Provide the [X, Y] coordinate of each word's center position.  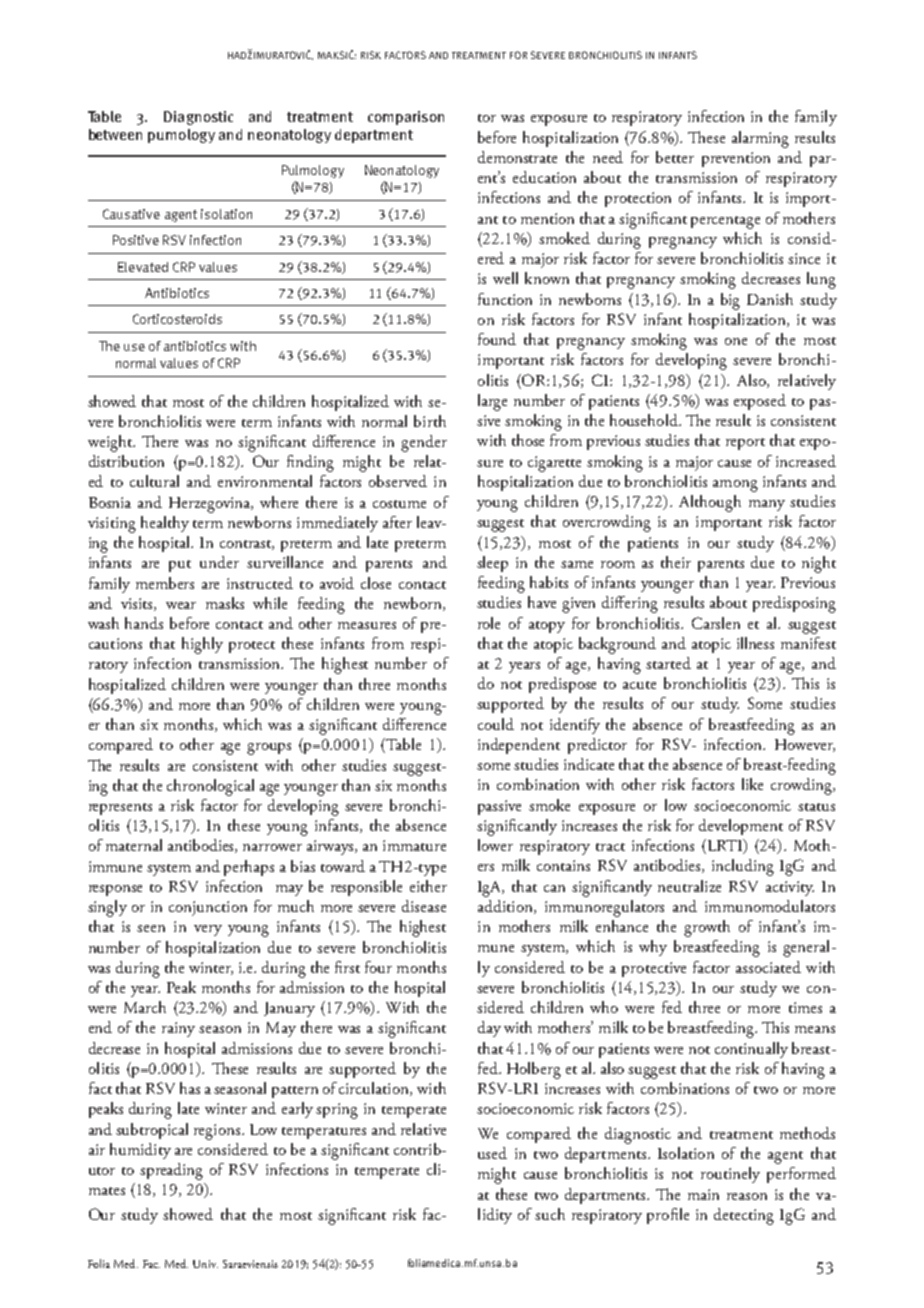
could [496, 724]
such [550, 1214]
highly [202, 645]
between [115, 134]
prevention [736, 159]
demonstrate [517, 157]
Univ [205, 1264]
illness [755, 643]
